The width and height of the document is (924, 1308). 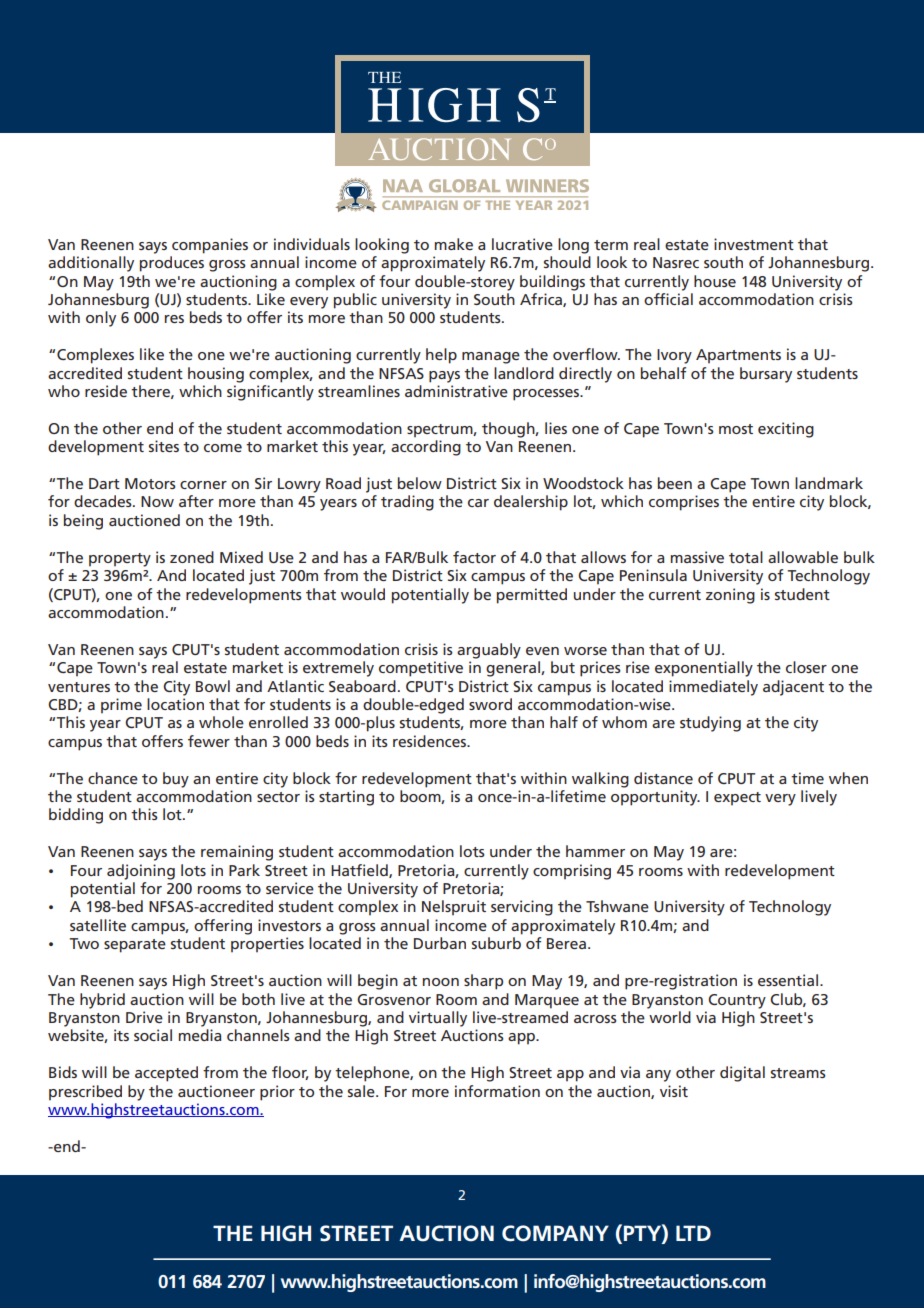 What do you see at coordinates (754, 244) in the document?
I see `investment` at bounding box center [754, 244].
